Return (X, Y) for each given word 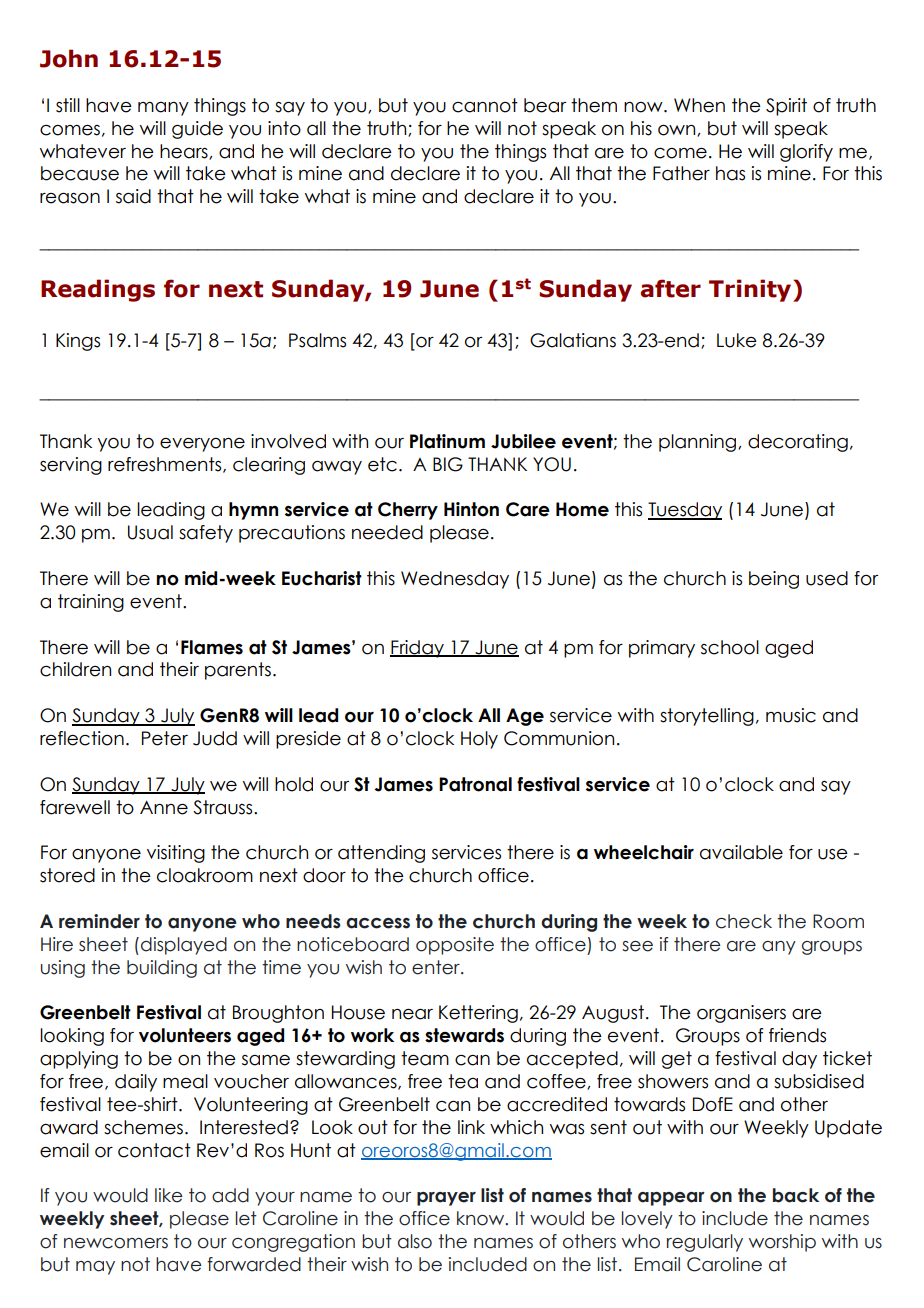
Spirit (786, 107)
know (482, 1218)
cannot (485, 105)
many (163, 109)
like (169, 1195)
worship (782, 1243)
